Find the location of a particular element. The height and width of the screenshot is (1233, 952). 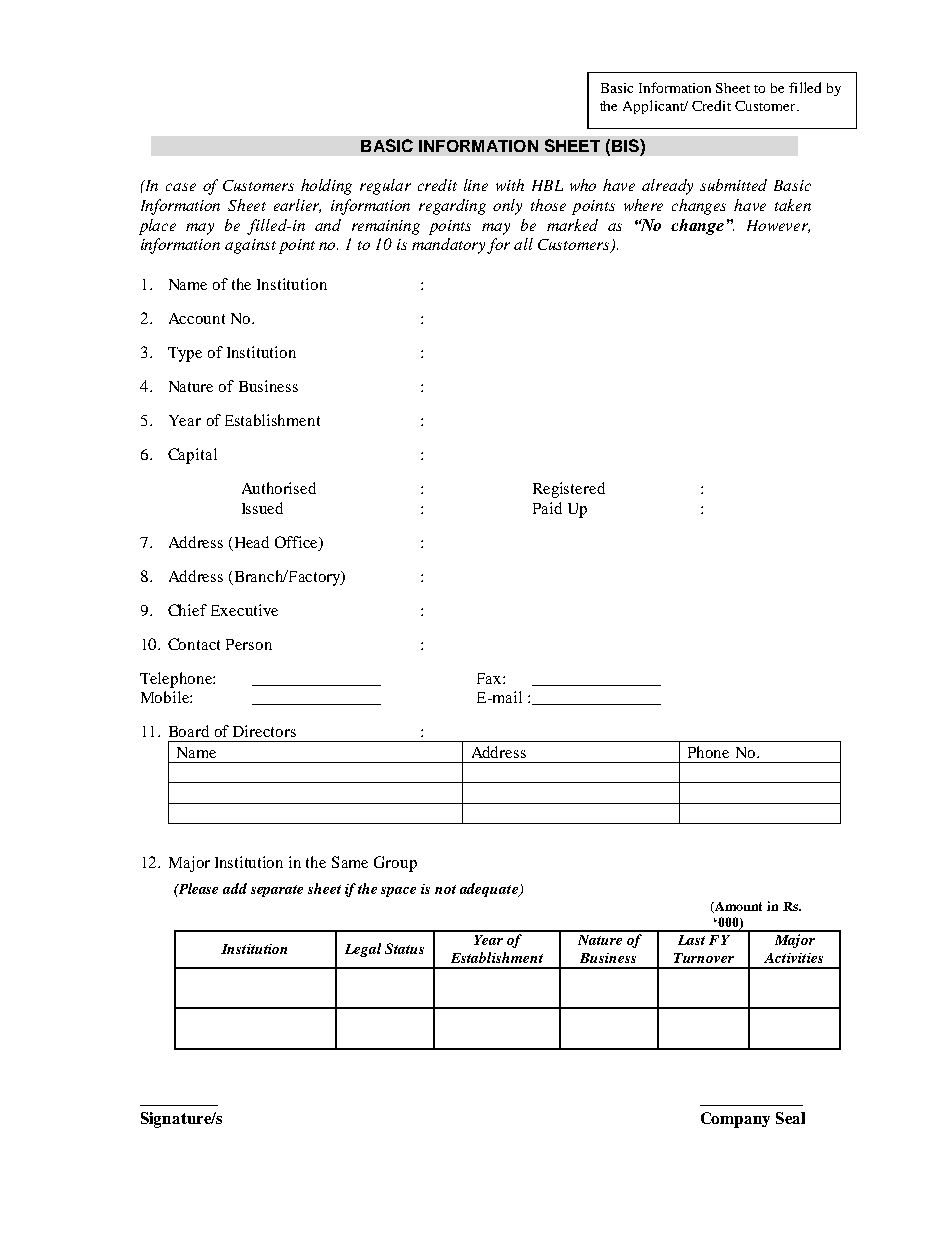

Legal is located at coordinates (363, 950).
